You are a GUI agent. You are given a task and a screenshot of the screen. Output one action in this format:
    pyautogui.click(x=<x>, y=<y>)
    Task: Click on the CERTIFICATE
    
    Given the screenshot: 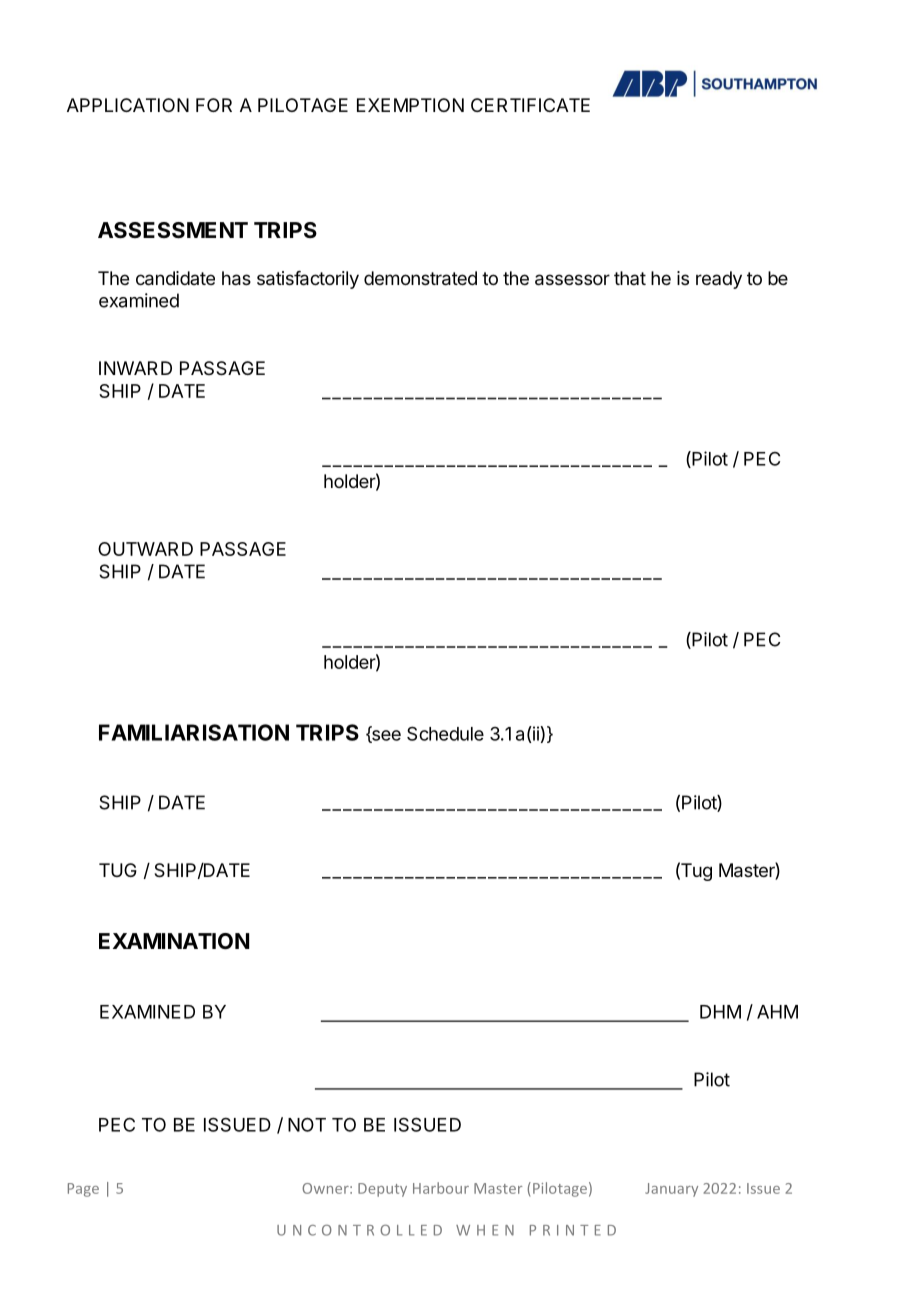 What is the action you would take?
    pyautogui.click(x=530, y=105)
